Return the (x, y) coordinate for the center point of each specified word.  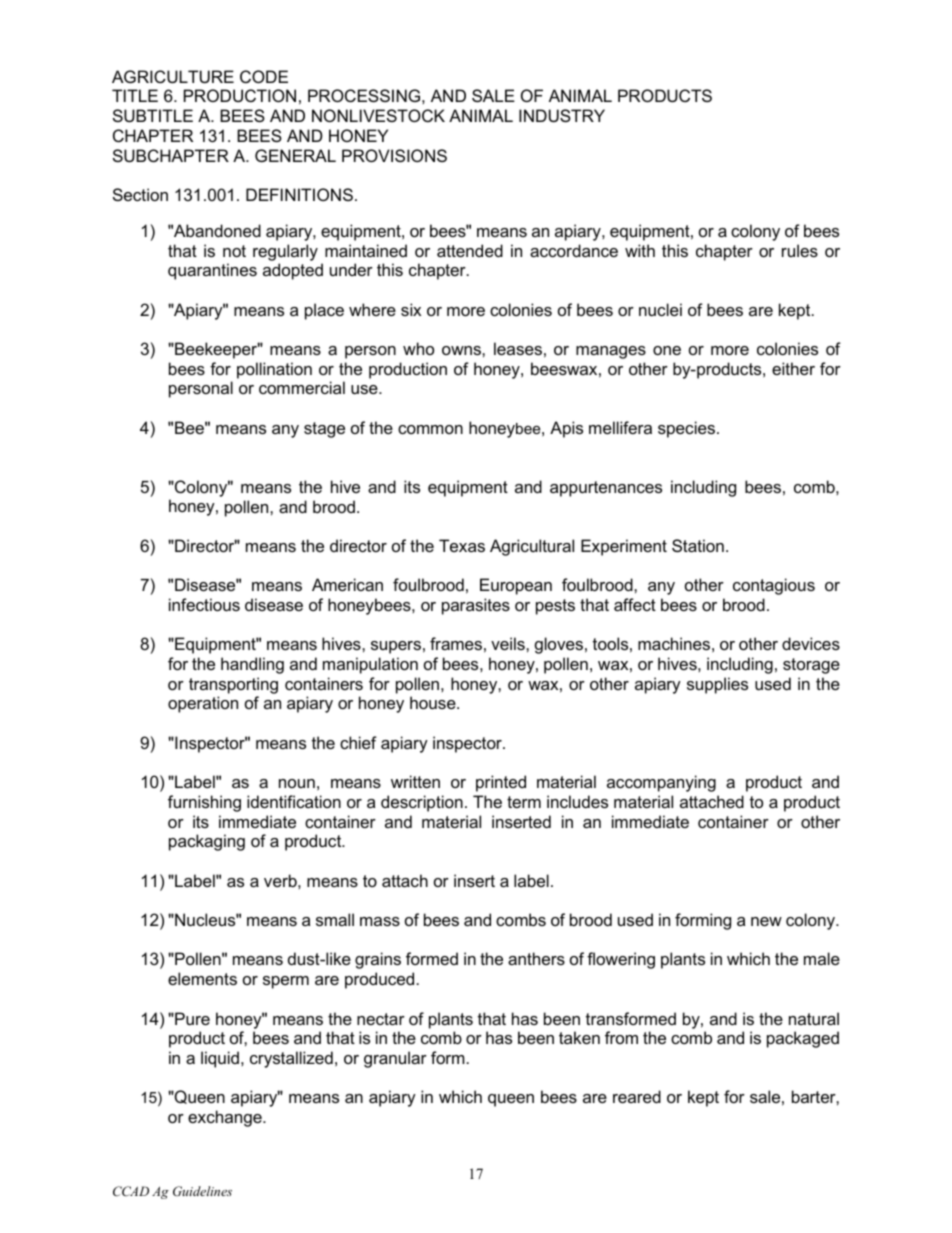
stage (324, 430)
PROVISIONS (394, 155)
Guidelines (202, 1191)
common (430, 429)
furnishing (204, 803)
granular (395, 1059)
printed (501, 783)
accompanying (661, 783)
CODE (264, 76)
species (686, 429)
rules (800, 250)
